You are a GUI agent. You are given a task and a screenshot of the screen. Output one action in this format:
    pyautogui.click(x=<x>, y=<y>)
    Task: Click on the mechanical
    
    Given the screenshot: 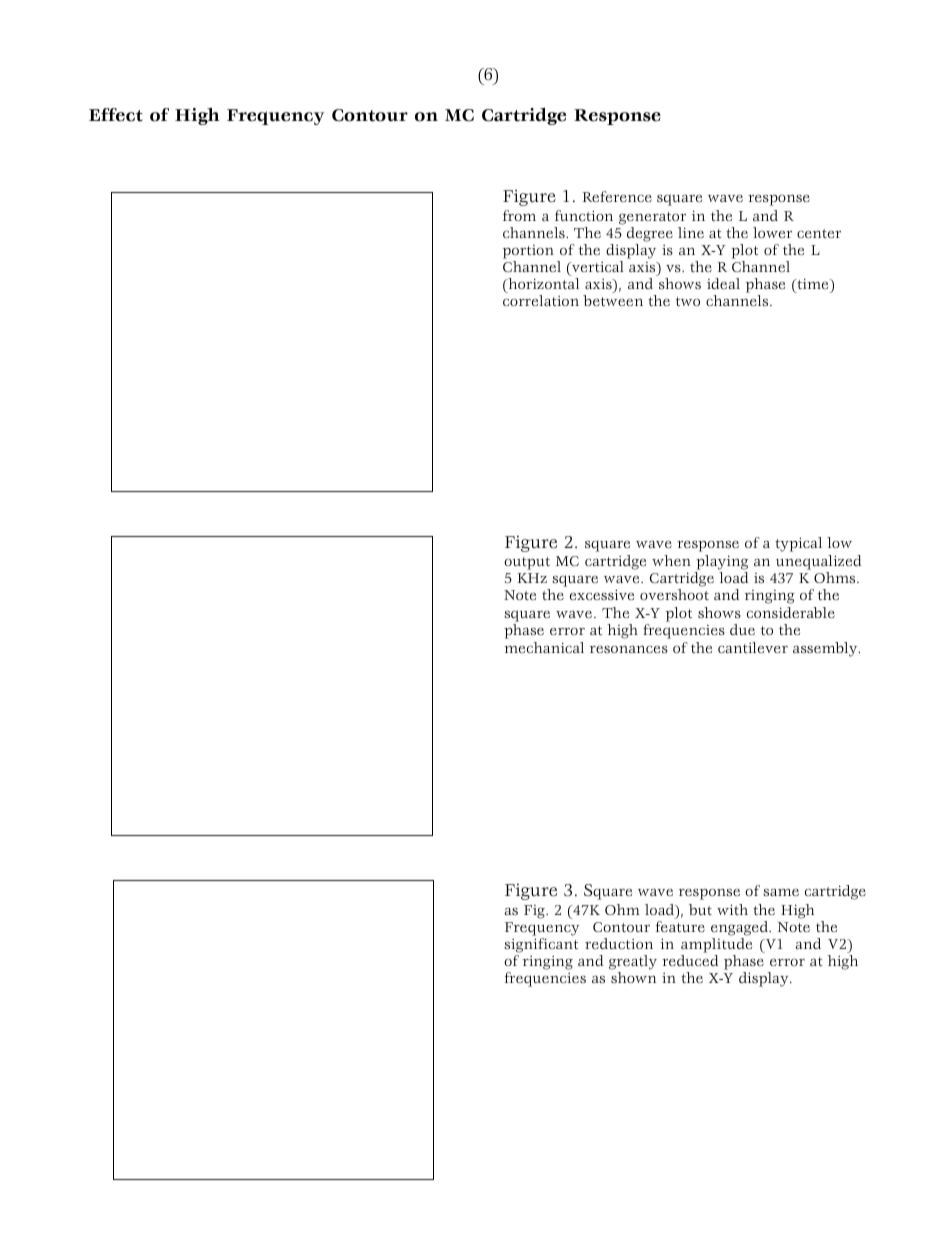 What is the action you would take?
    pyautogui.click(x=544, y=647)
